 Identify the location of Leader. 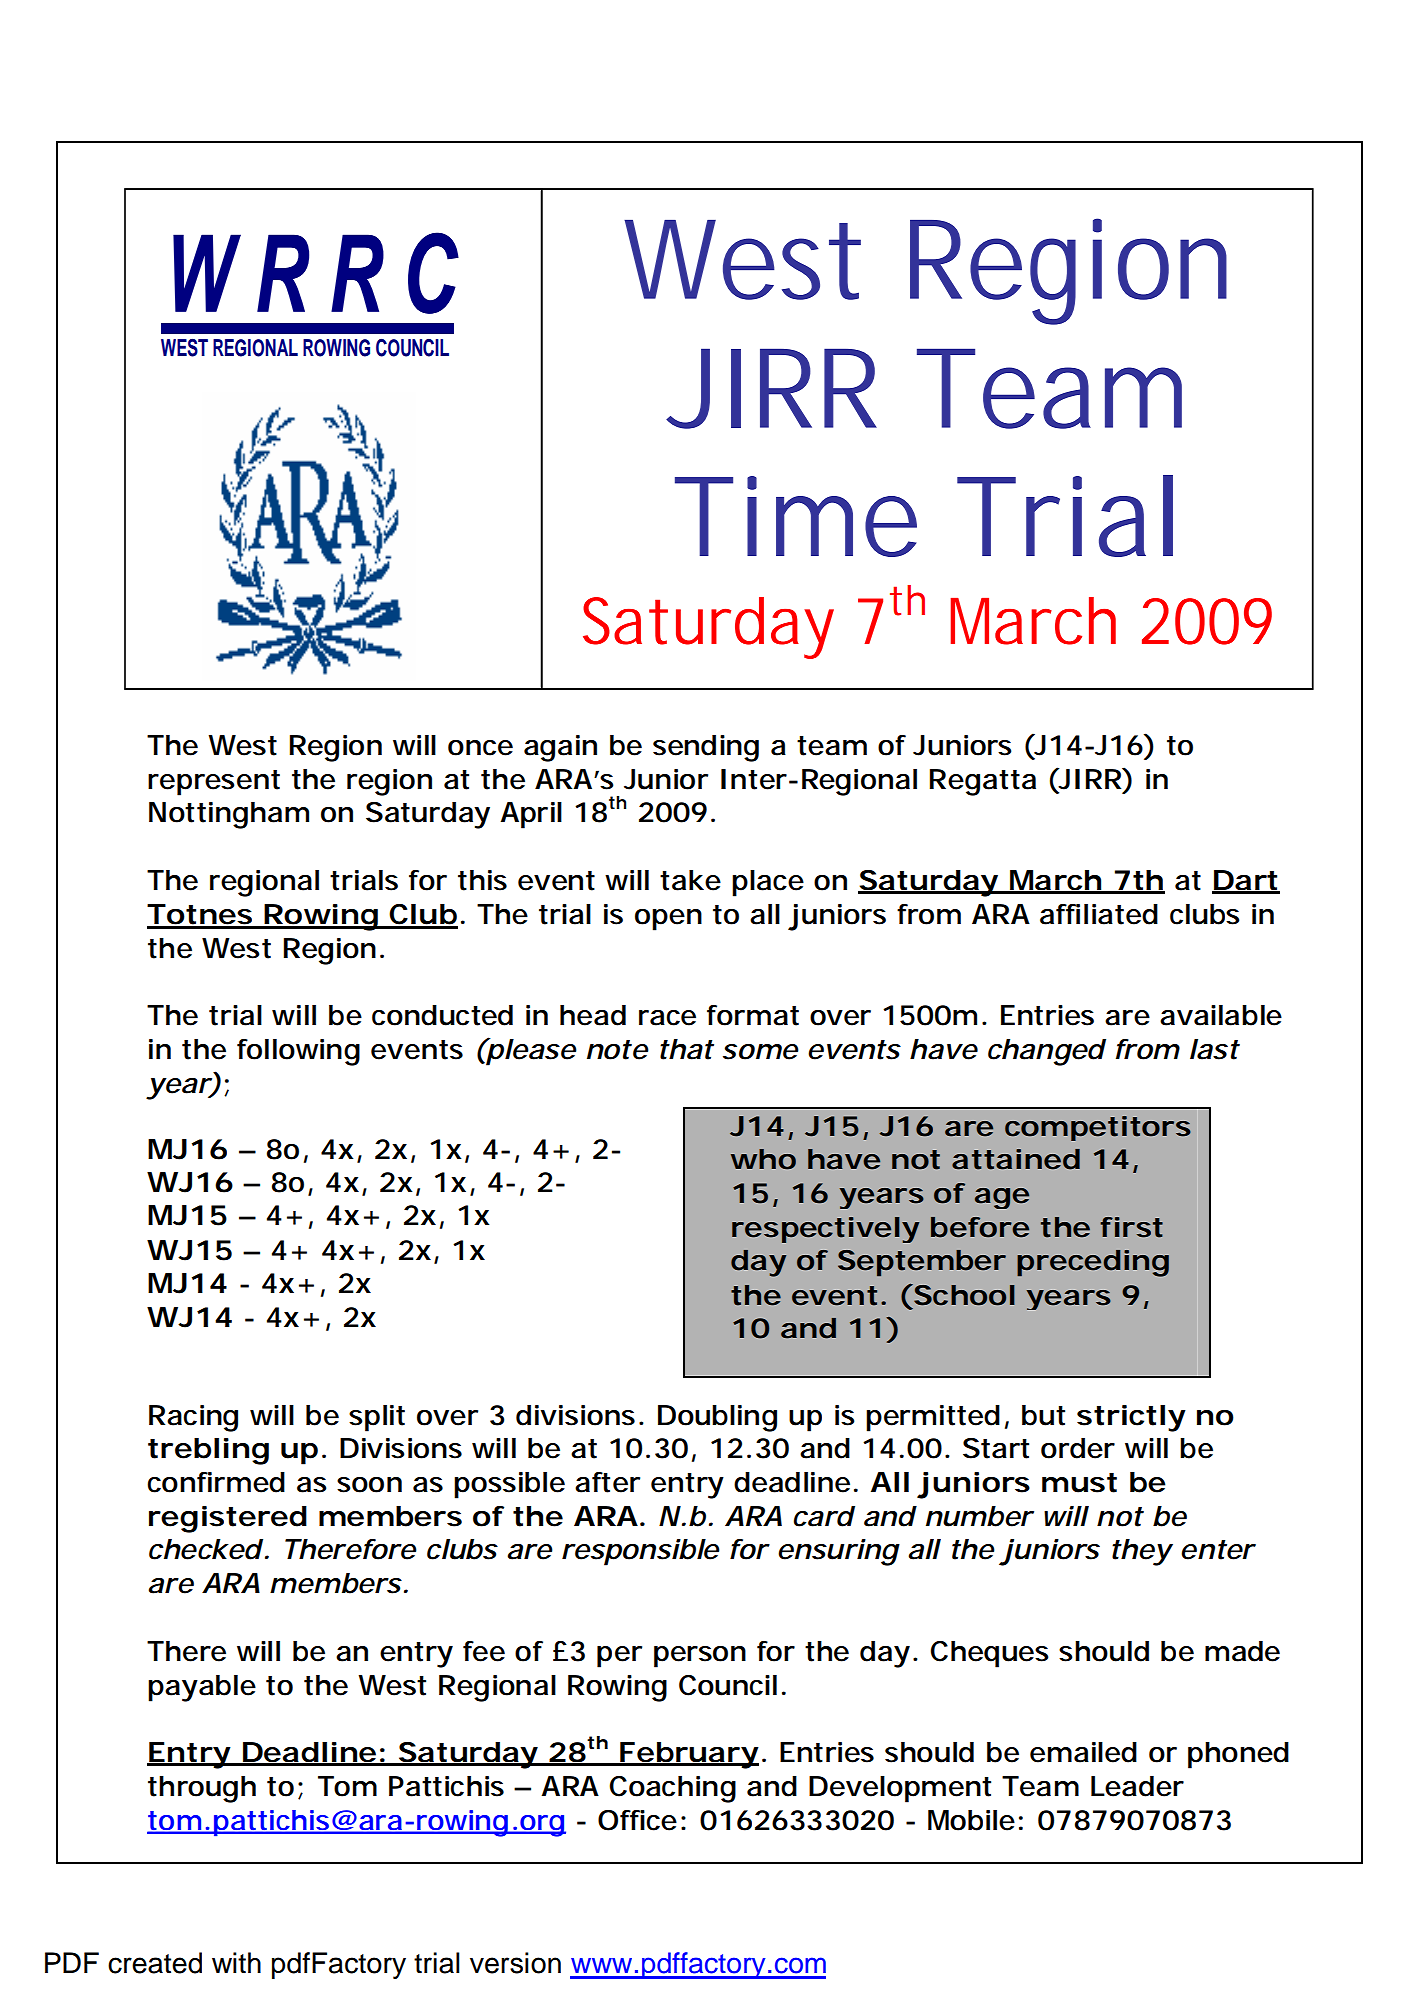
(1137, 1786).
